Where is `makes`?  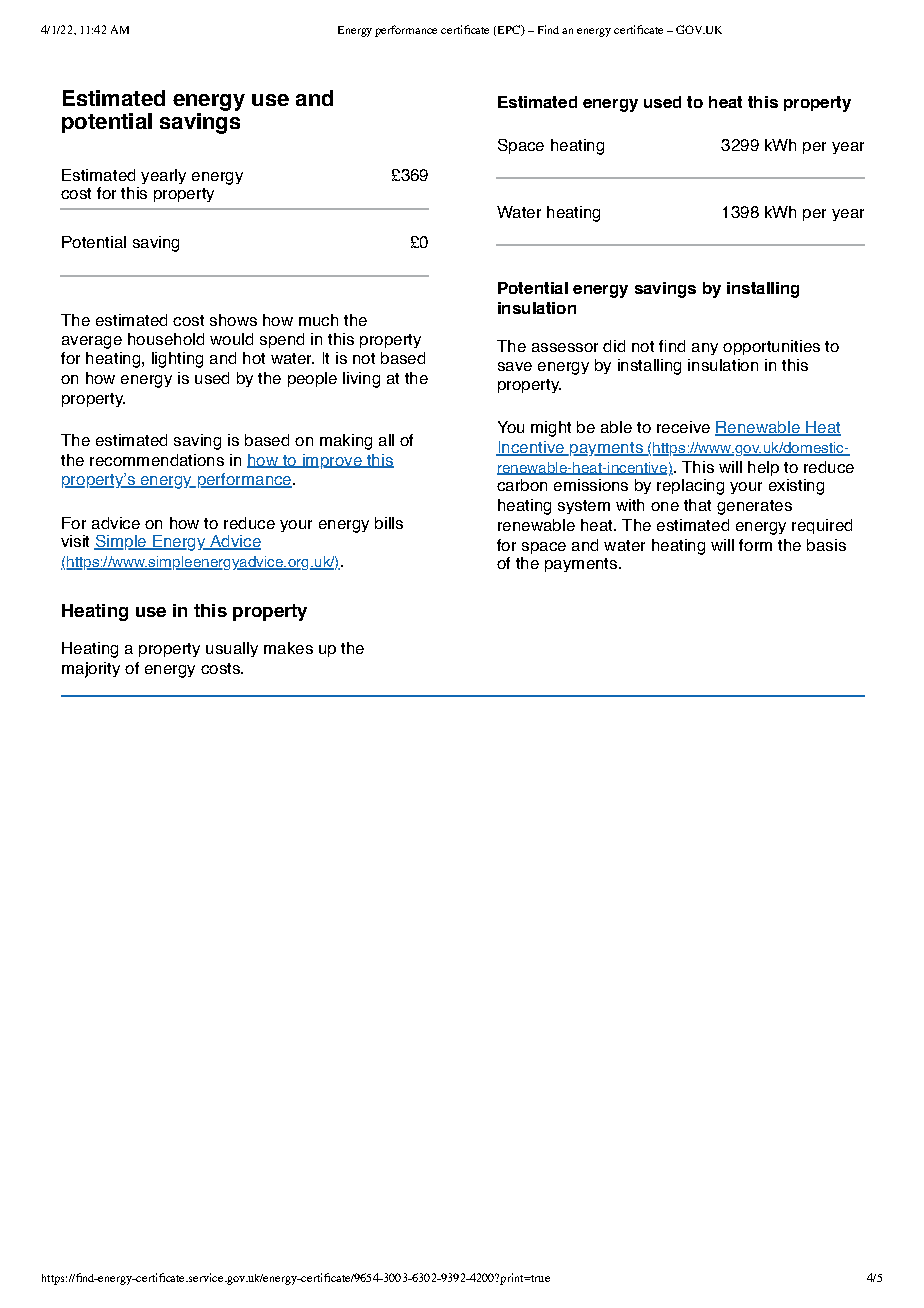
makes is located at coordinates (288, 648).
